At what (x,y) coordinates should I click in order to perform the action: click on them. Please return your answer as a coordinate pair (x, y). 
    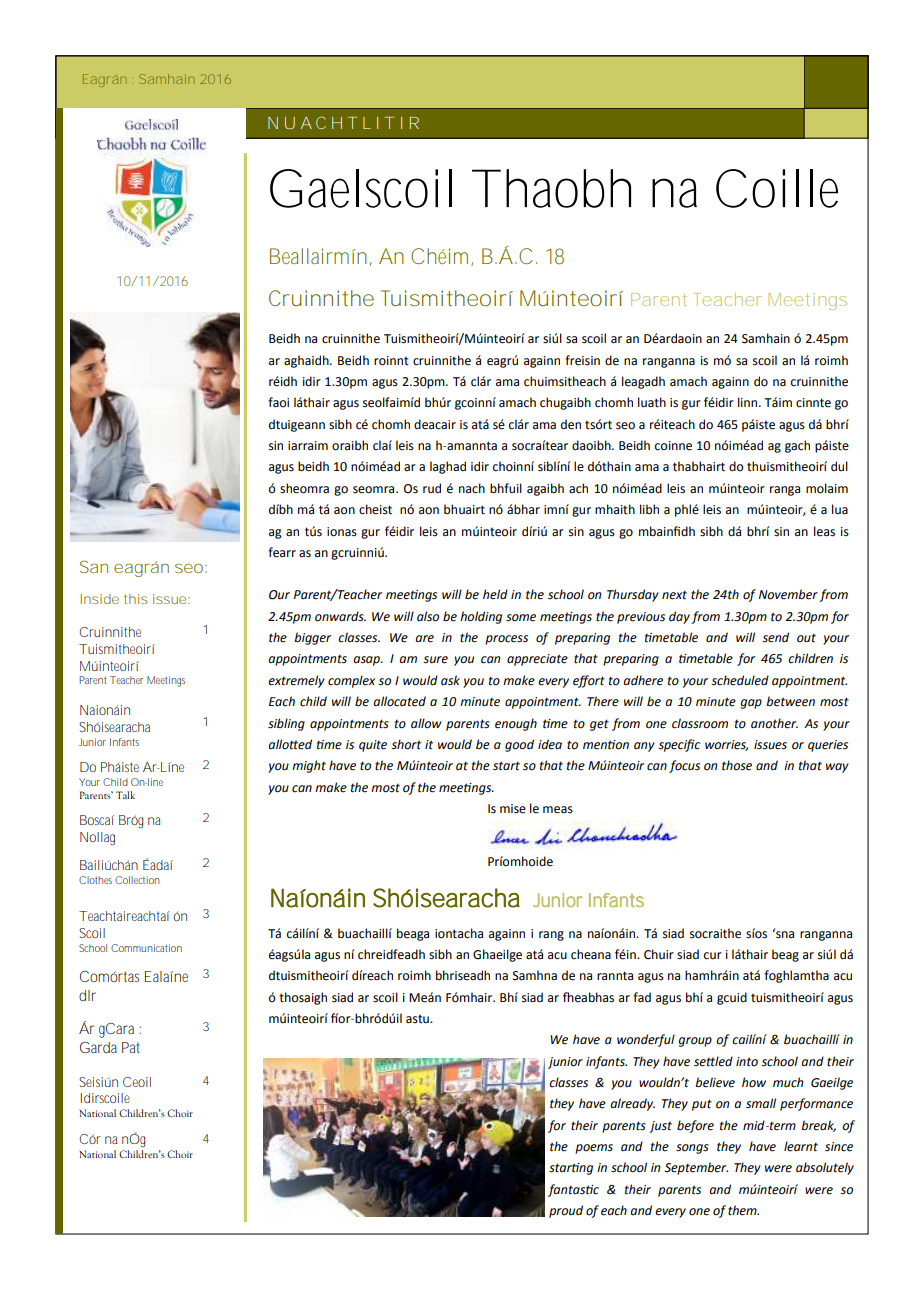
    Looking at the image, I should click on (743, 1210).
